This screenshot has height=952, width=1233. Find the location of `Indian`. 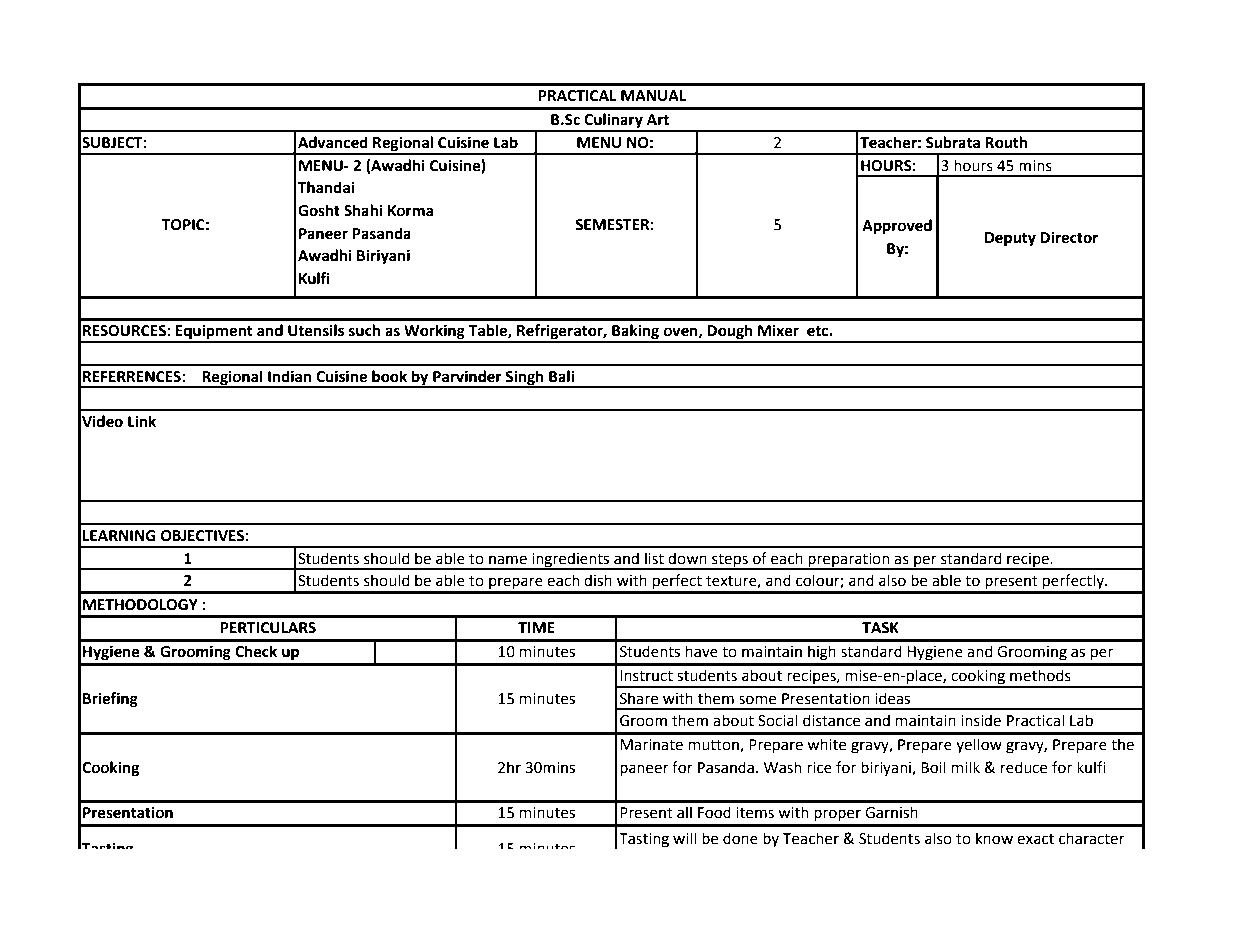

Indian is located at coordinates (290, 376).
